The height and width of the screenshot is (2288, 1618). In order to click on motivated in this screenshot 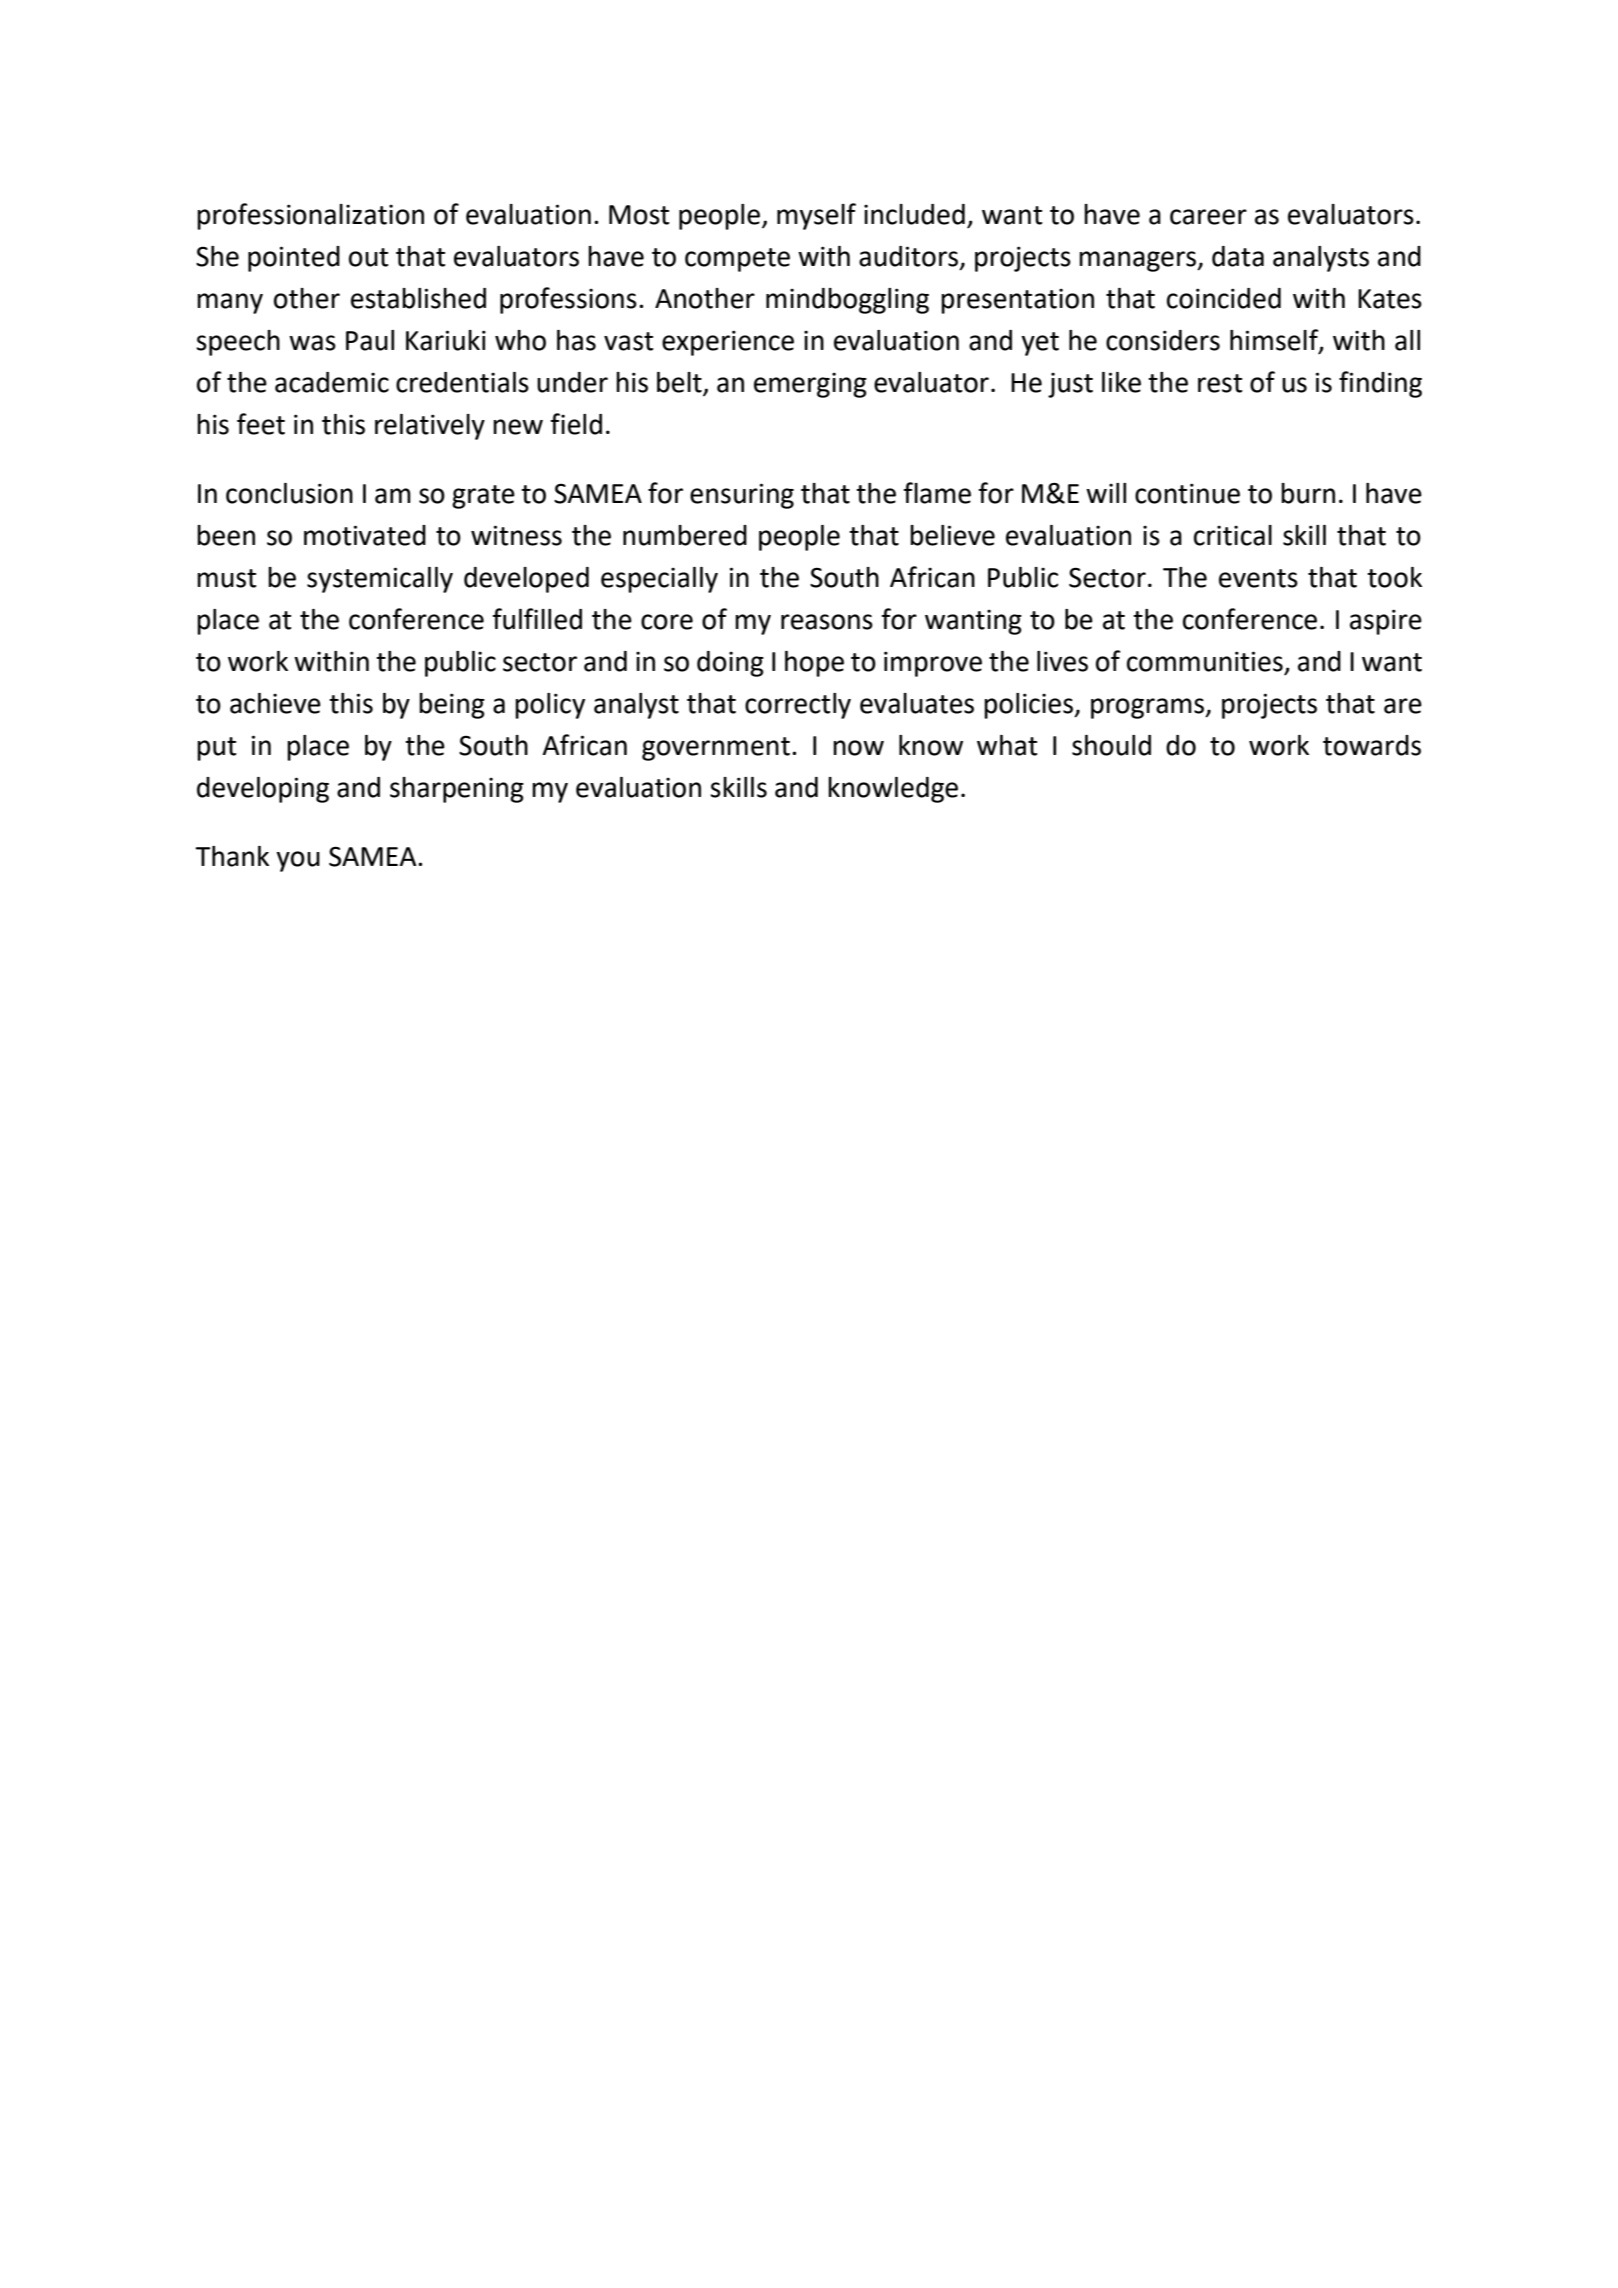, I will do `click(365, 535)`.
